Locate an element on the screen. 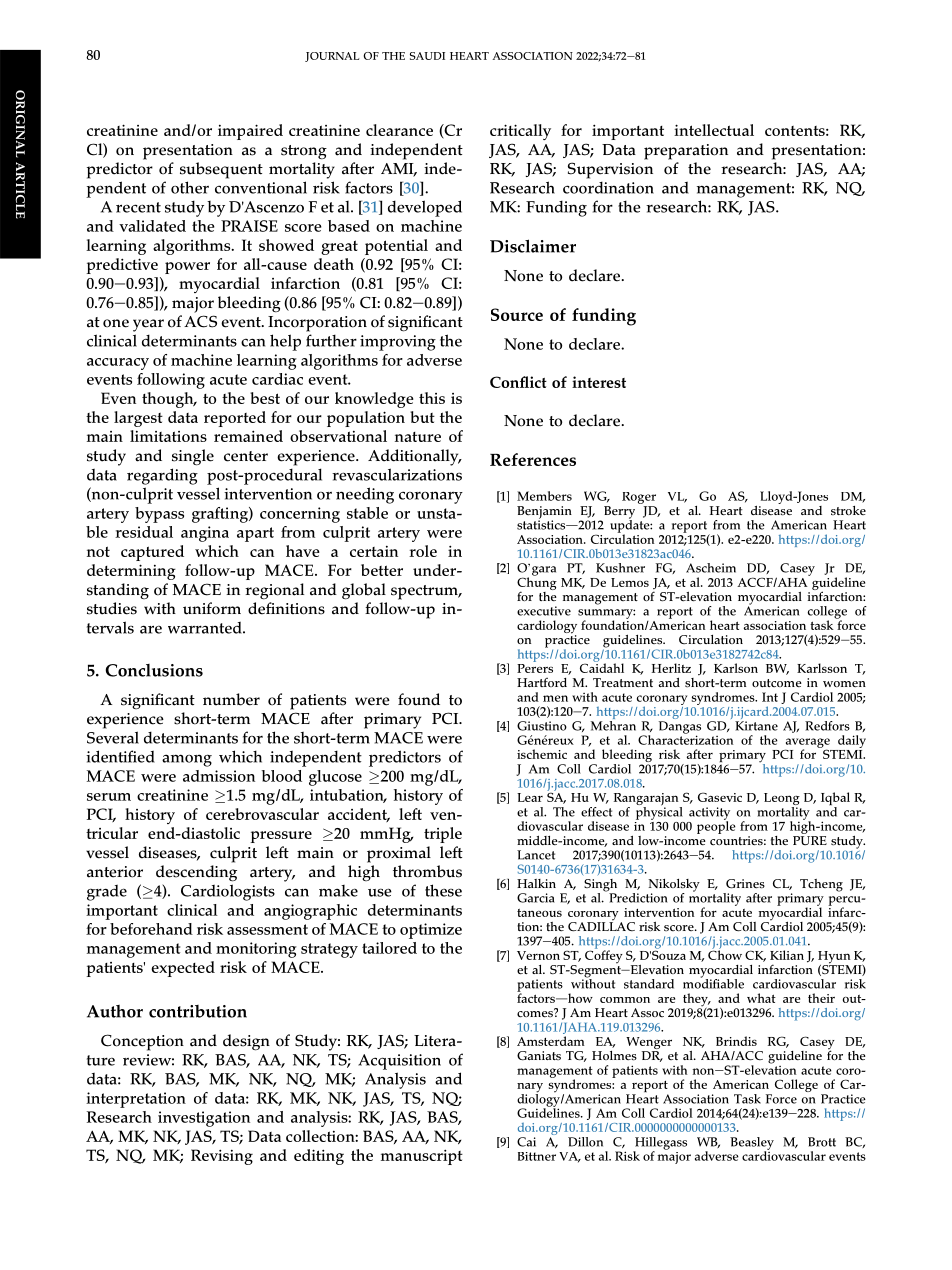 This screenshot has height=1270, width=952. Revising is located at coordinates (222, 1157).
